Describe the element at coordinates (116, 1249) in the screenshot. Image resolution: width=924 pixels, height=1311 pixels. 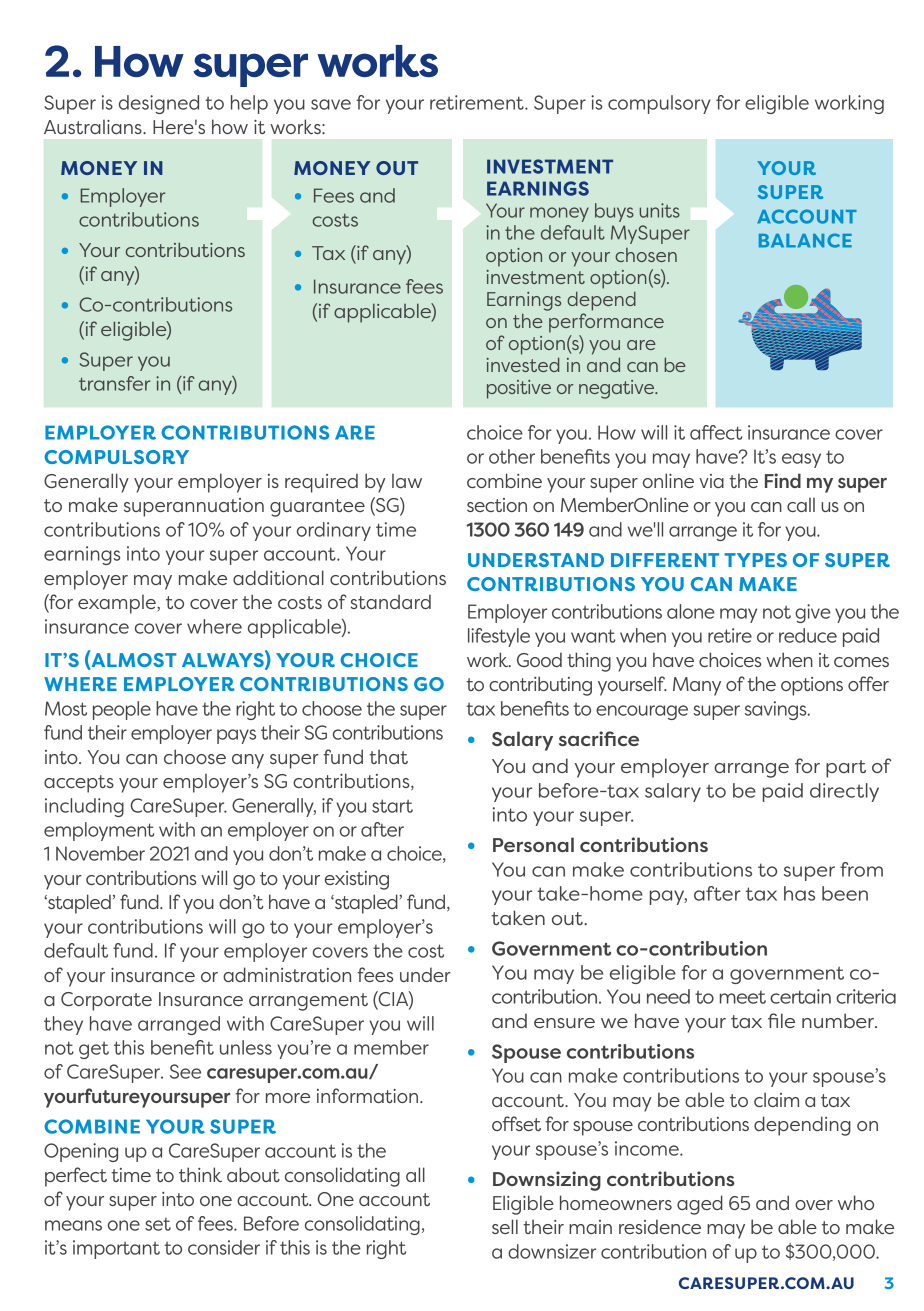
I see `important` at that location.
